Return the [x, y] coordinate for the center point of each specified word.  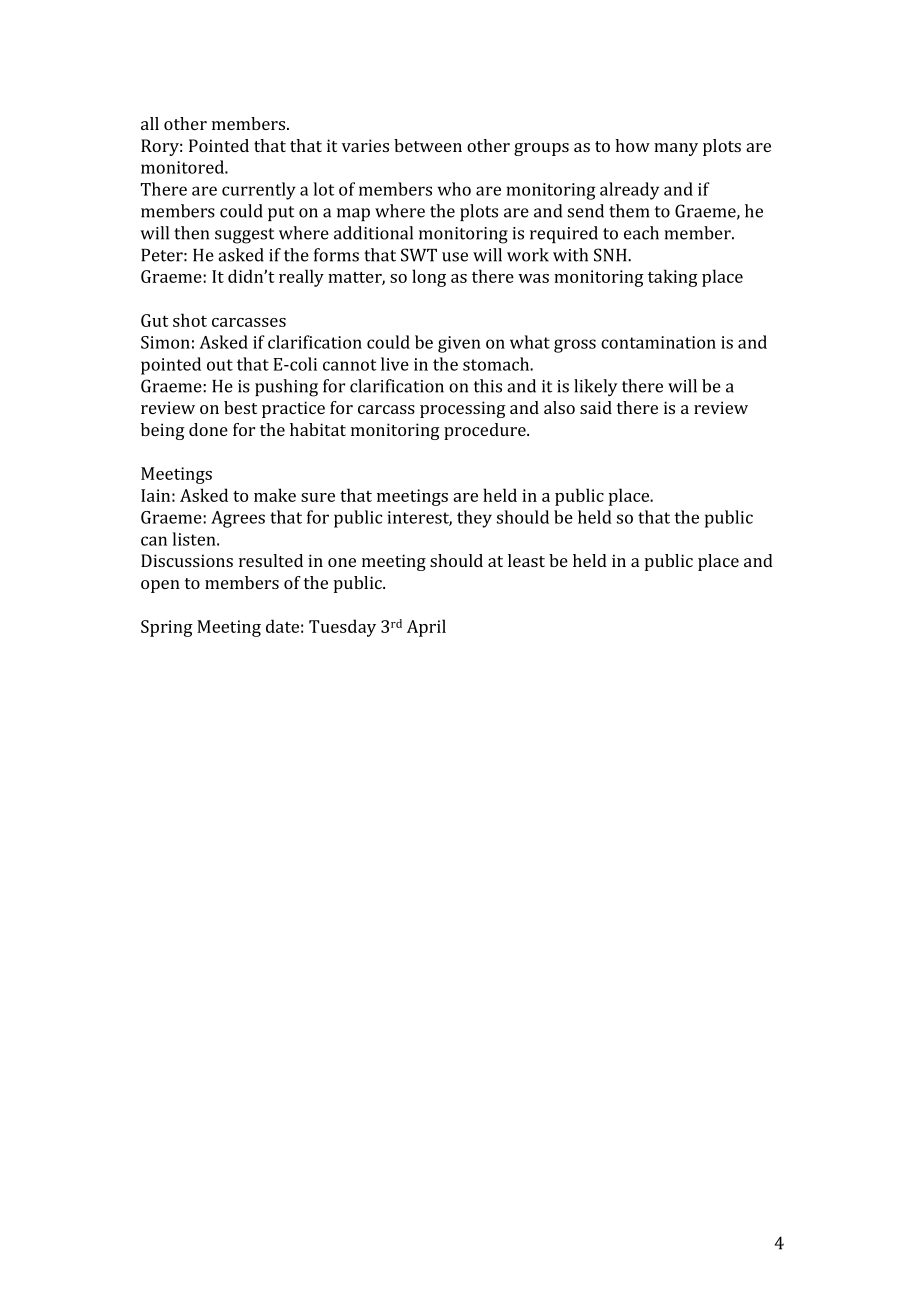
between [428, 145]
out [220, 365]
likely [595, 388]
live [395, 364]
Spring [167, 628]
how [632, 145]
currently [259, 191]
